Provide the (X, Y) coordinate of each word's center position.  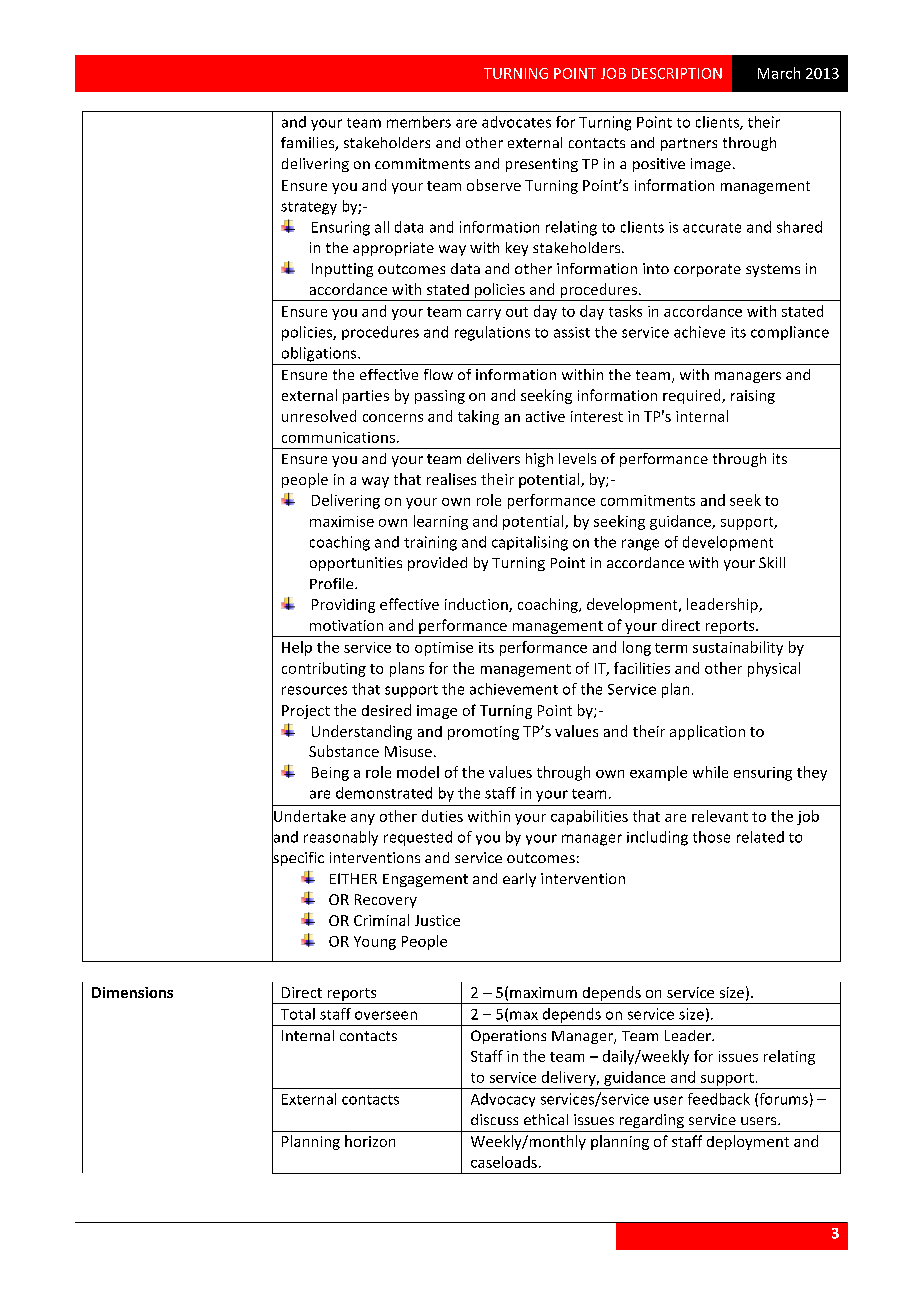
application (707, 732)
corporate (707, 270)
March (779, 73)
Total (298, 1014)
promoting (483, 733)
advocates (516, 122)
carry (484, 314)
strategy (309, 208)
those (711, 837)
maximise (342, 521)
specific (298, 859)
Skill (772, 562)
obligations (320, 354)
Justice (437, 920)
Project (306, 712)
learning (441, 522)
